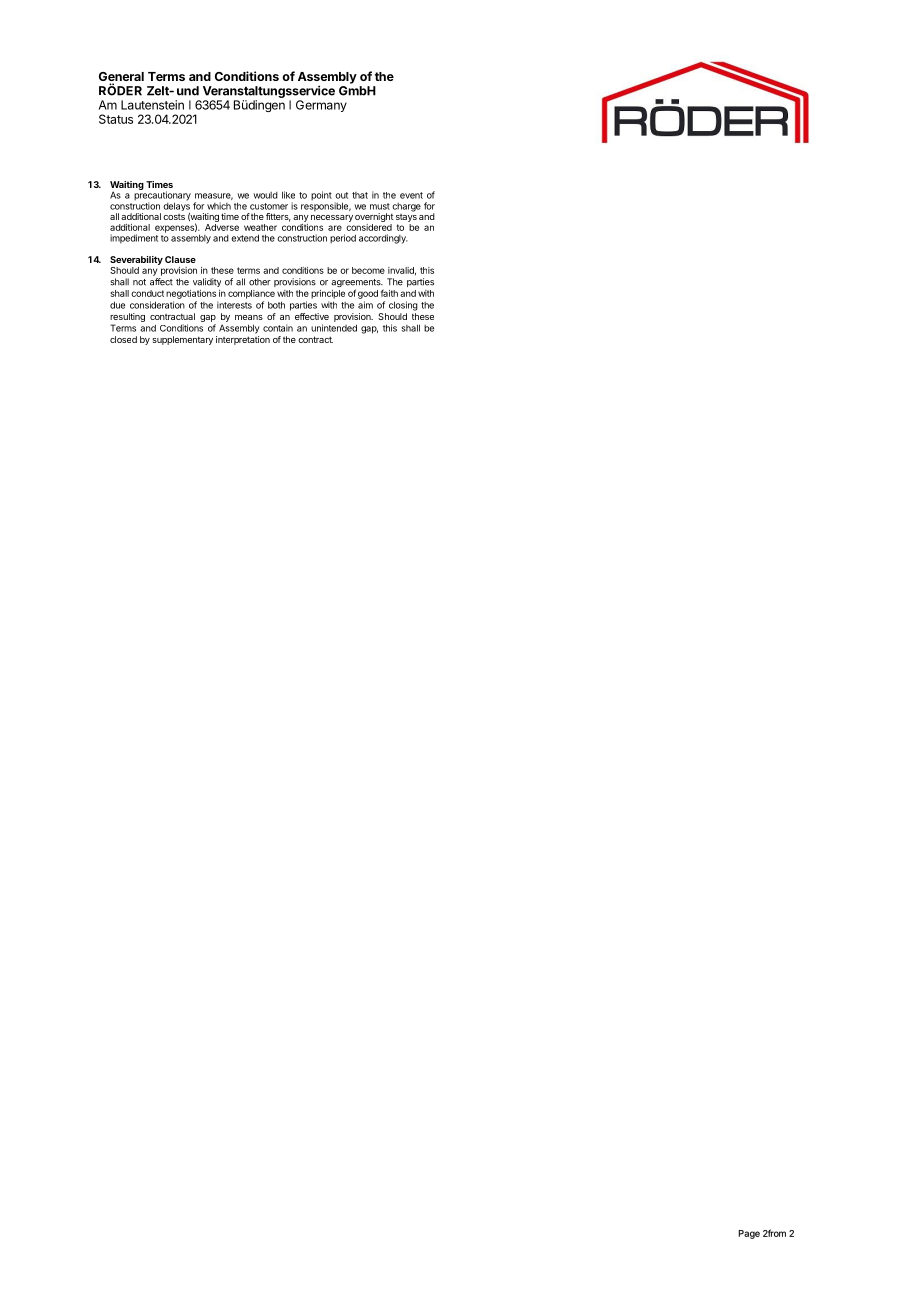 This screenshot has width=924, height=1308. I want to click on interpretation, so click(243, 340).
